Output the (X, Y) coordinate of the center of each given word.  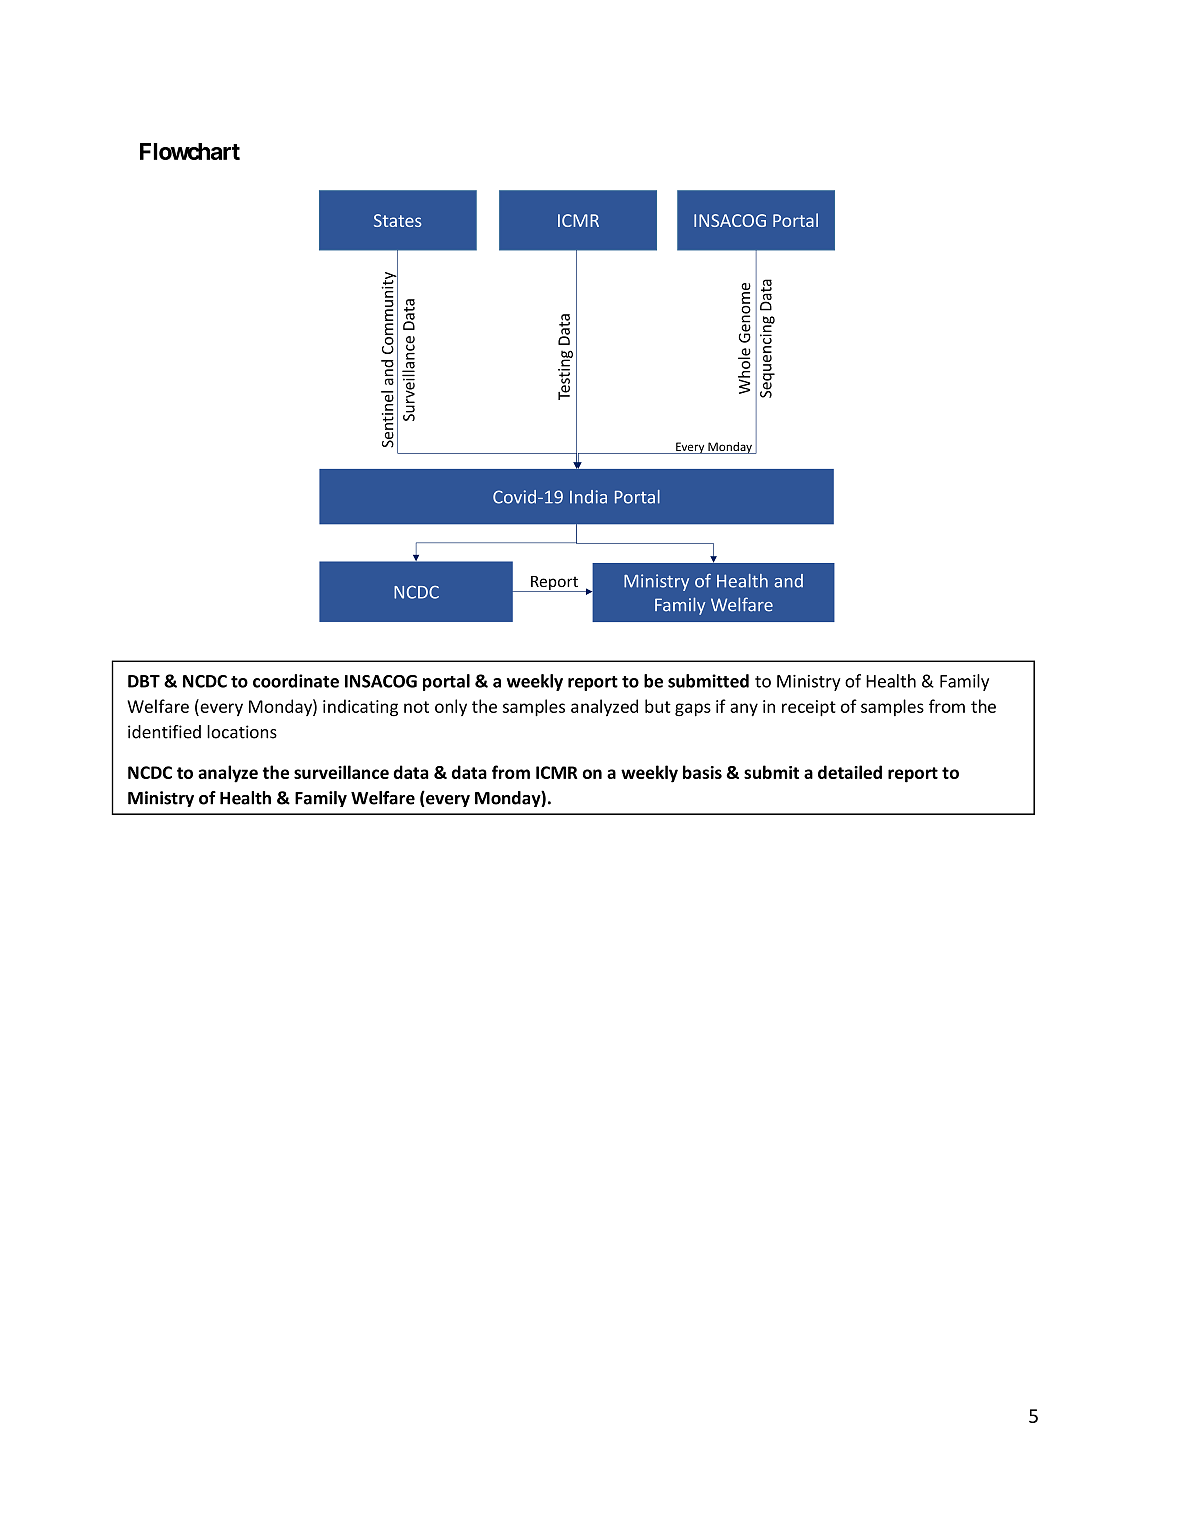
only (451, 707)
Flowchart (190, 151)
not (416, 707)
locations (242, 732)
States (398, 220)
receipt (809, 708)
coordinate (296, 681)
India (588, 497)
